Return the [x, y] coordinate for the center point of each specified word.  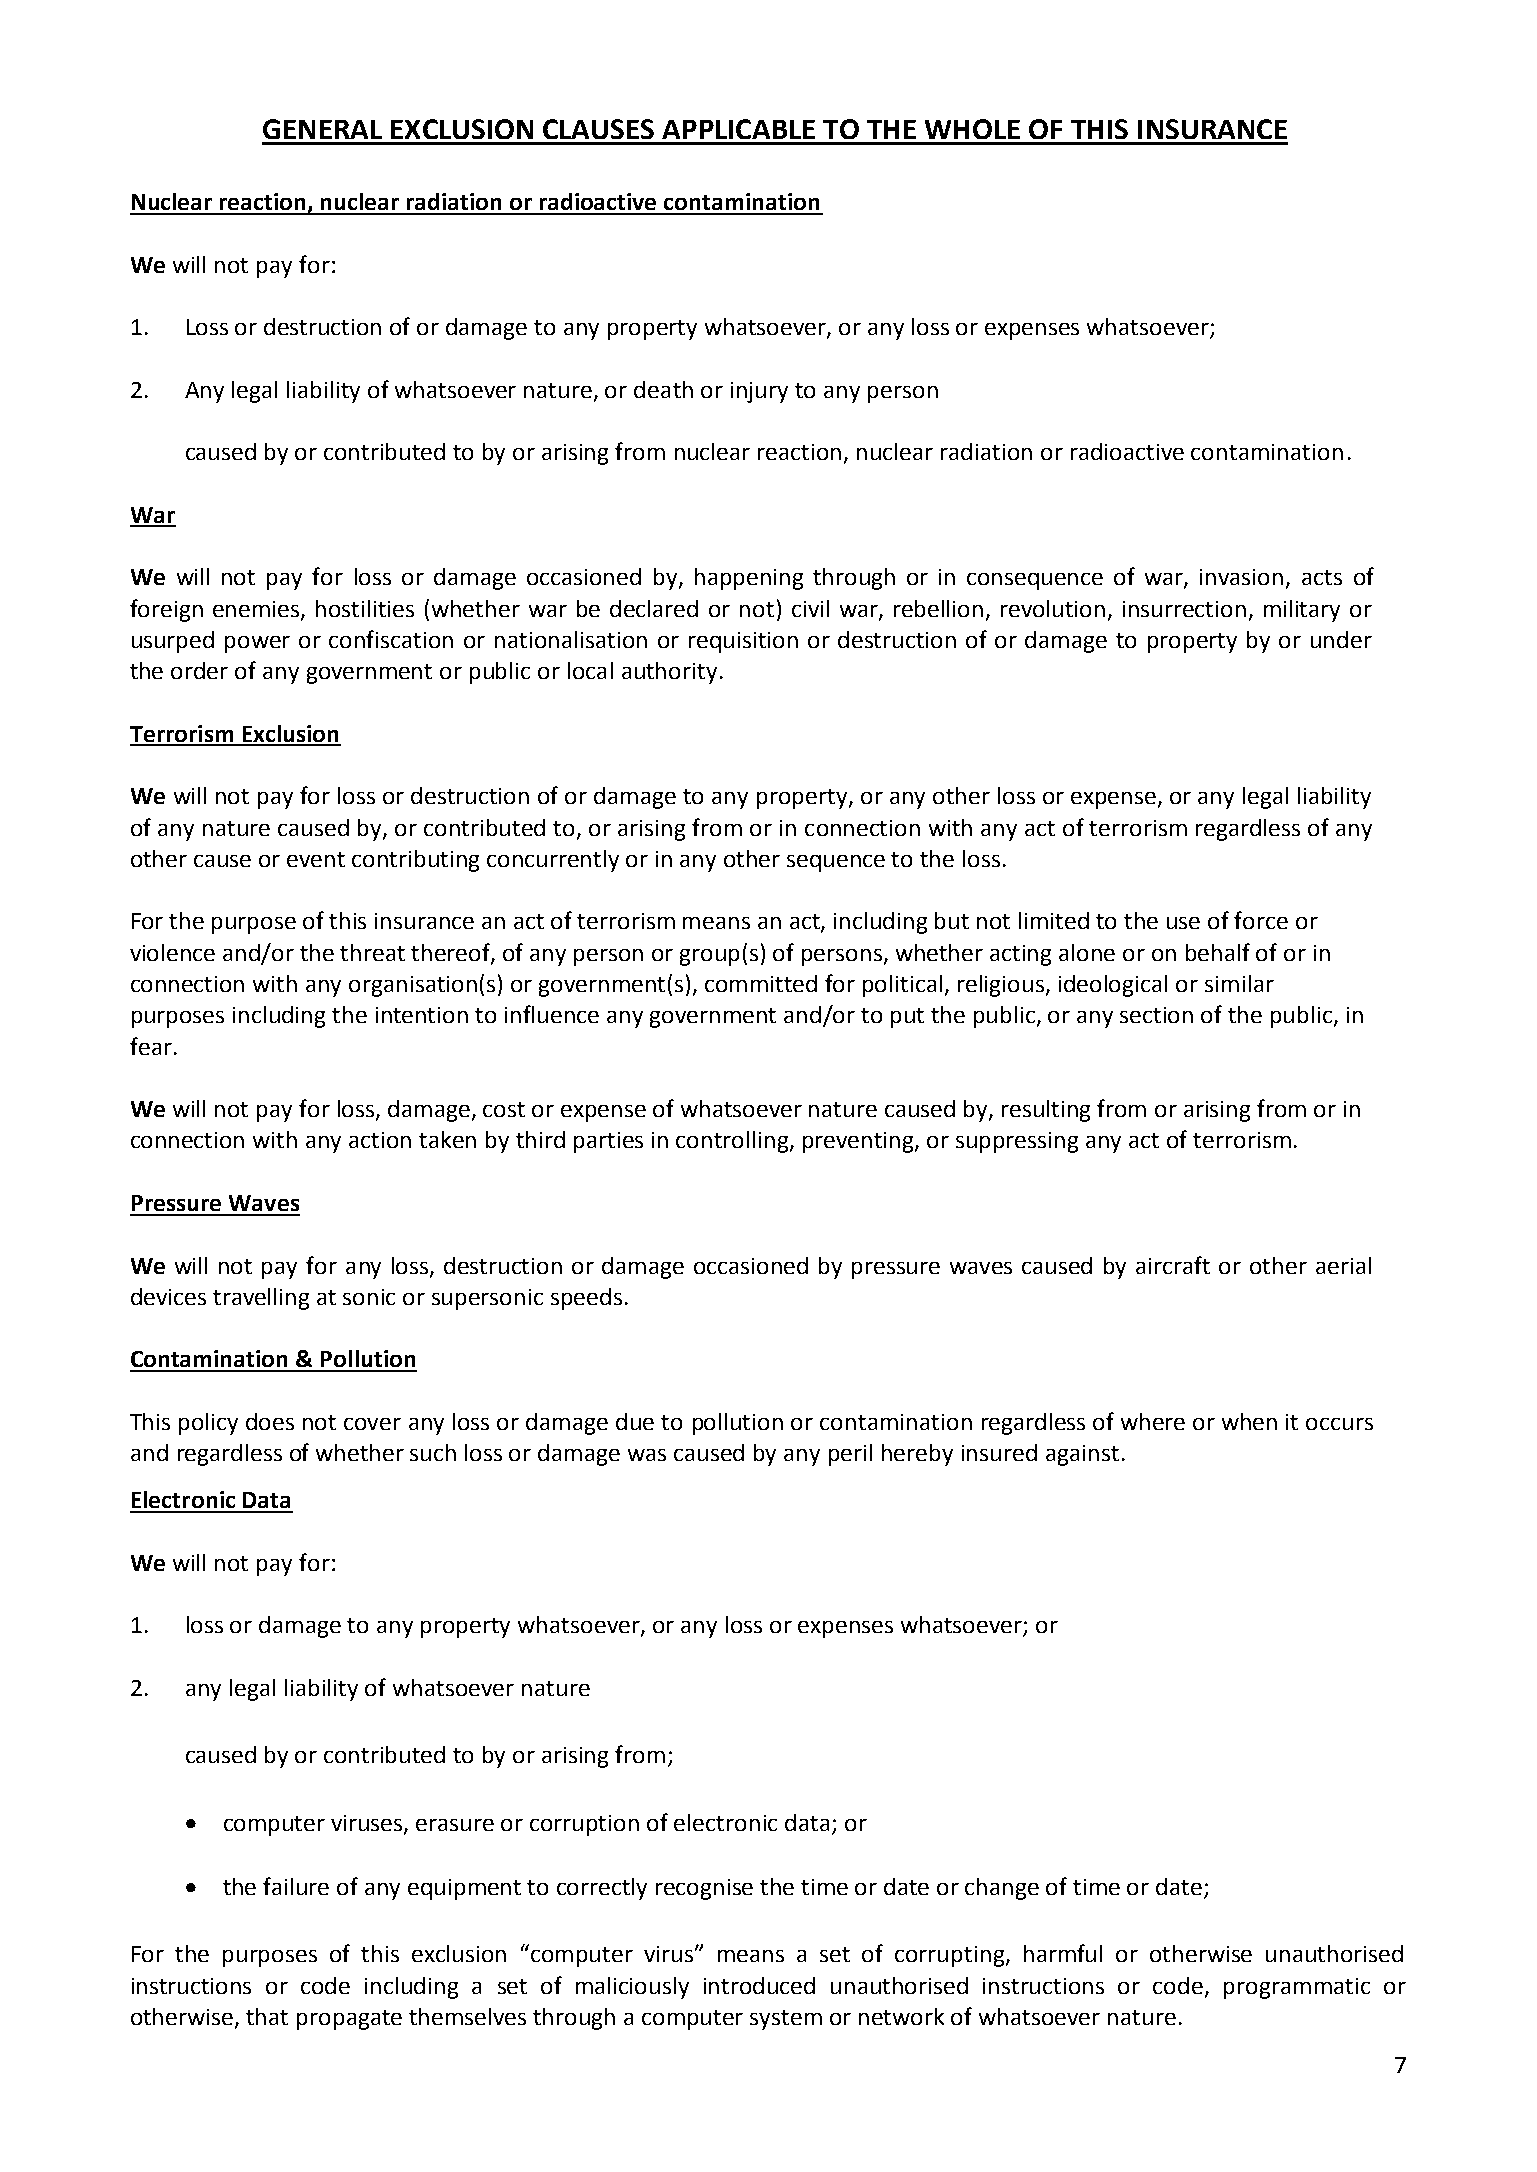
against [1082, 1455]
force [1261, 920]
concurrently [553, 861]
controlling [733, 1142]
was [647, 1455]
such [433, 1452]
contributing [415, 861]
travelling [261, 1299]
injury [759, 392]
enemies [257, 610]
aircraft [1173, 1265]
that [267, 2016]
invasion [1241, 577]
